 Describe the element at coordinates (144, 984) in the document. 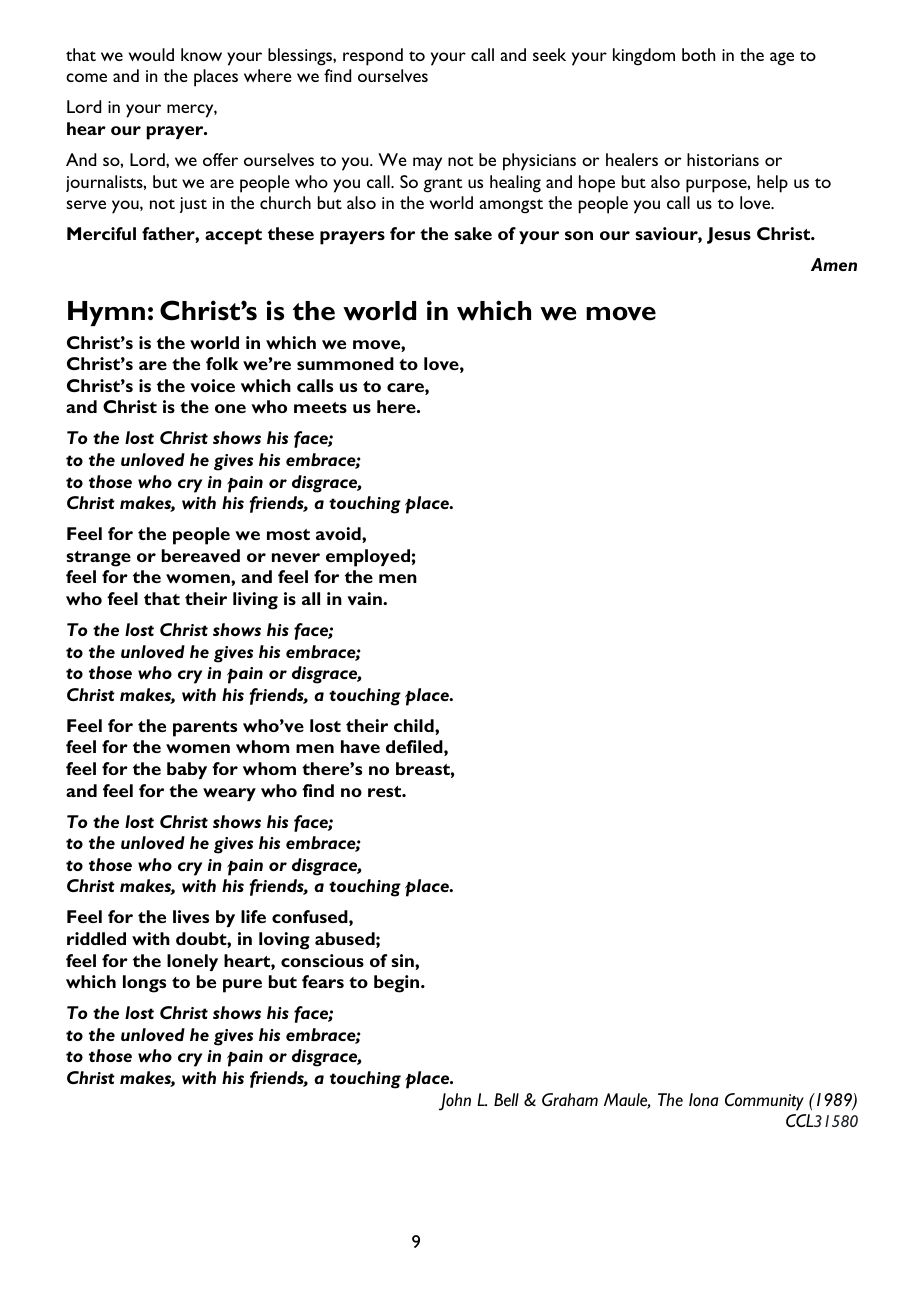

I see `longs` at that location.
